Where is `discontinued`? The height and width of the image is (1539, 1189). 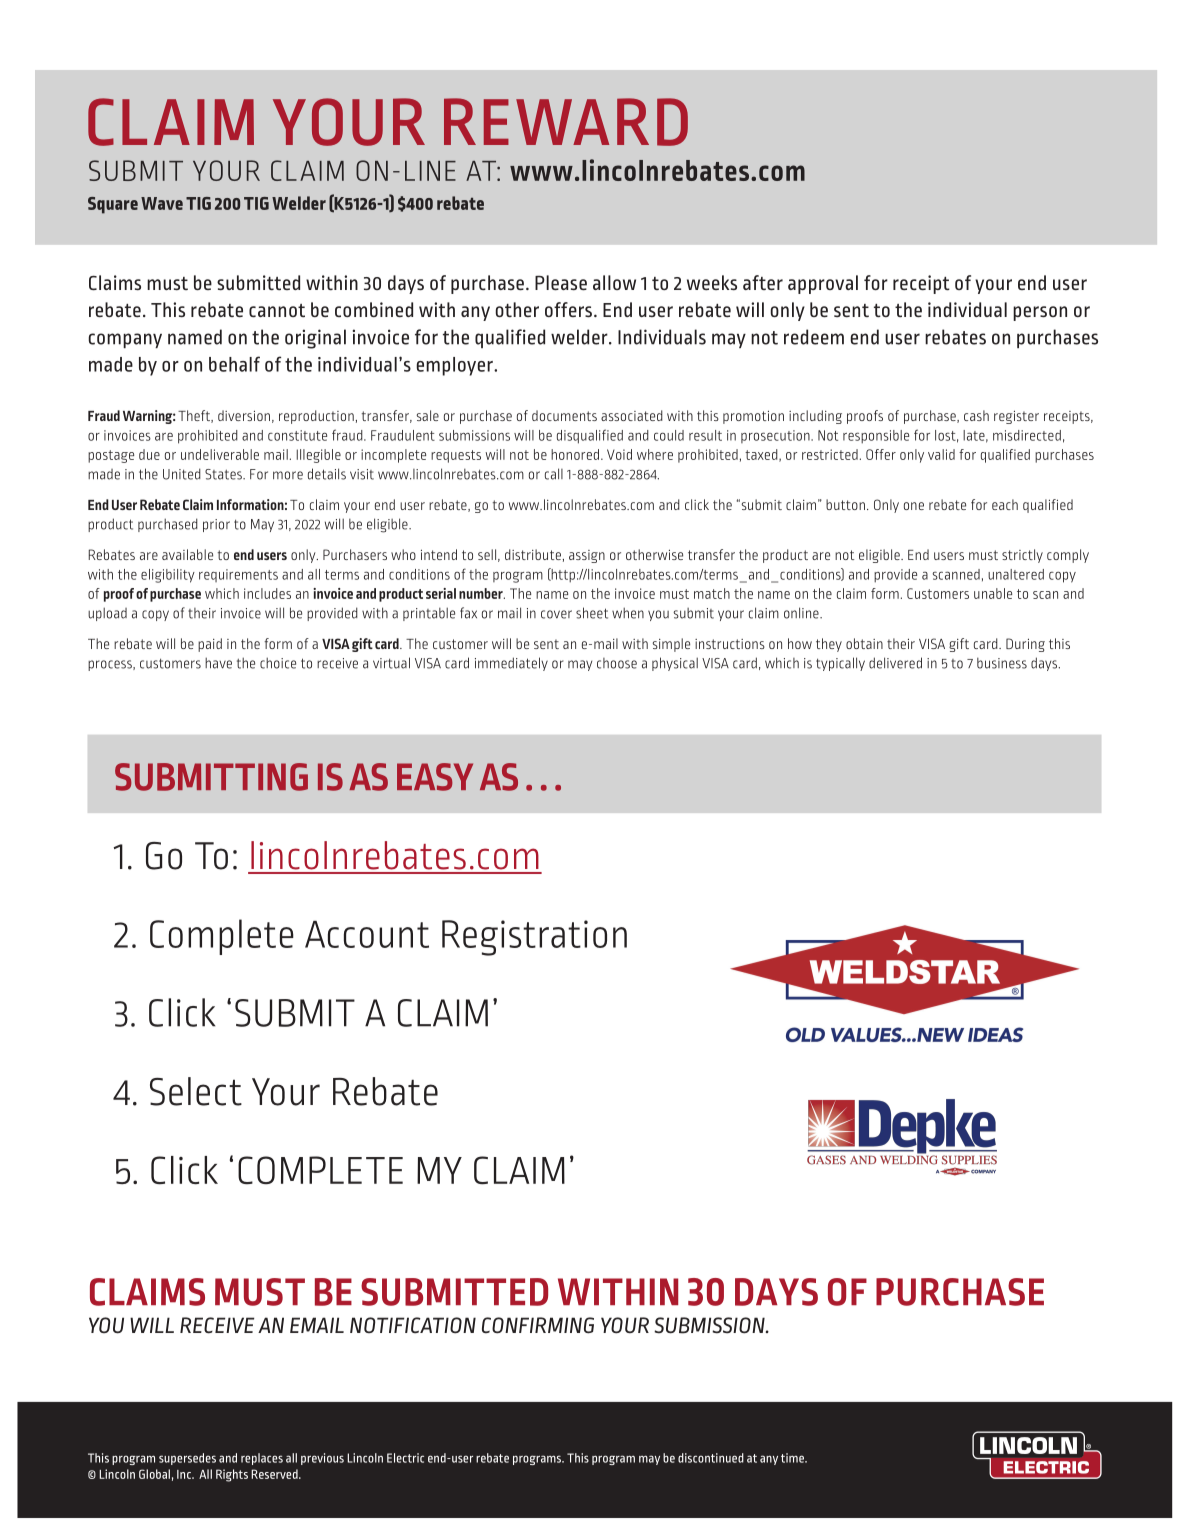 discontinued is located at coordinates (711, 1458).
